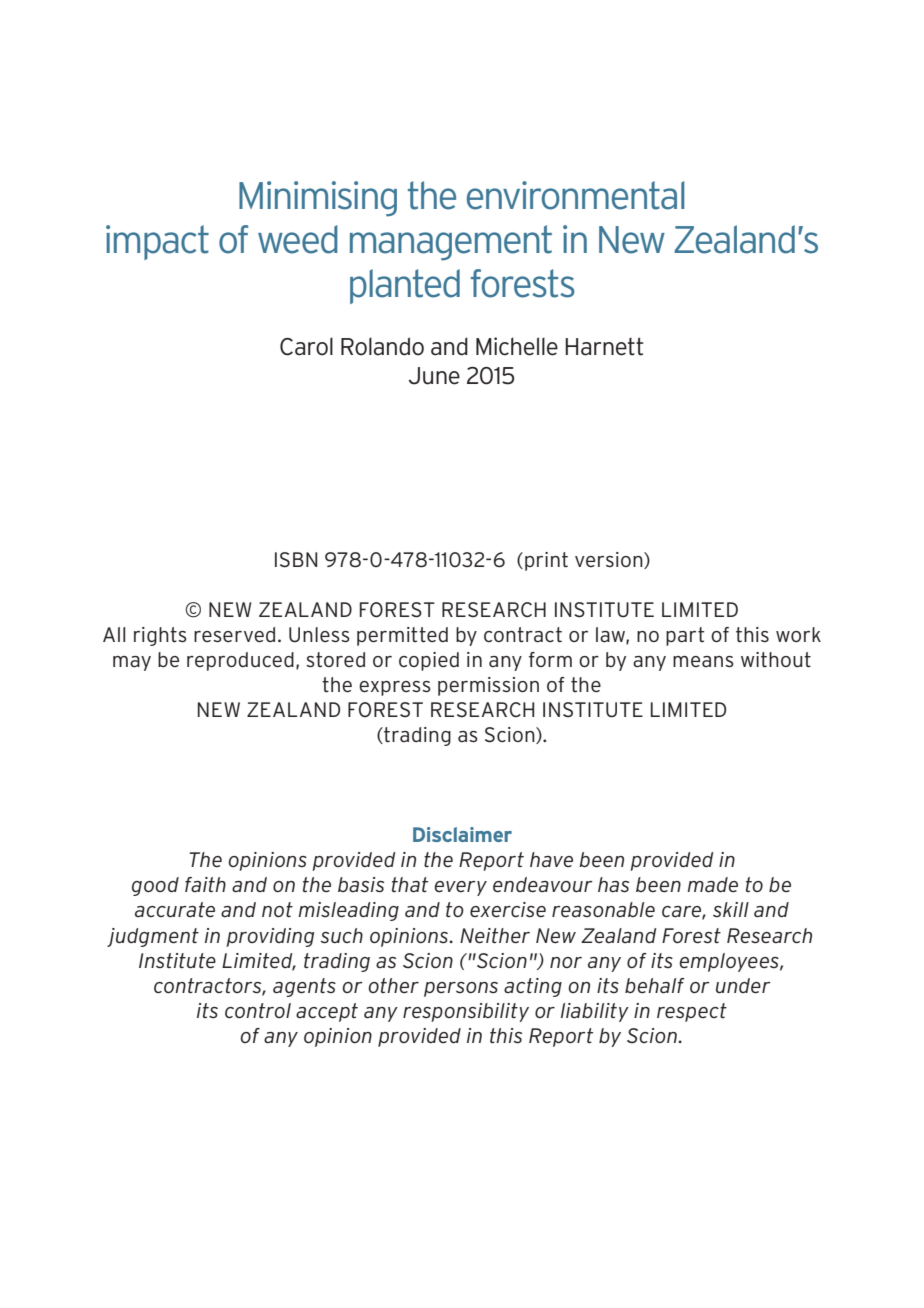  Describe the element at coordinates (258, 1010) in the screenshot. I see `control` at that location.
